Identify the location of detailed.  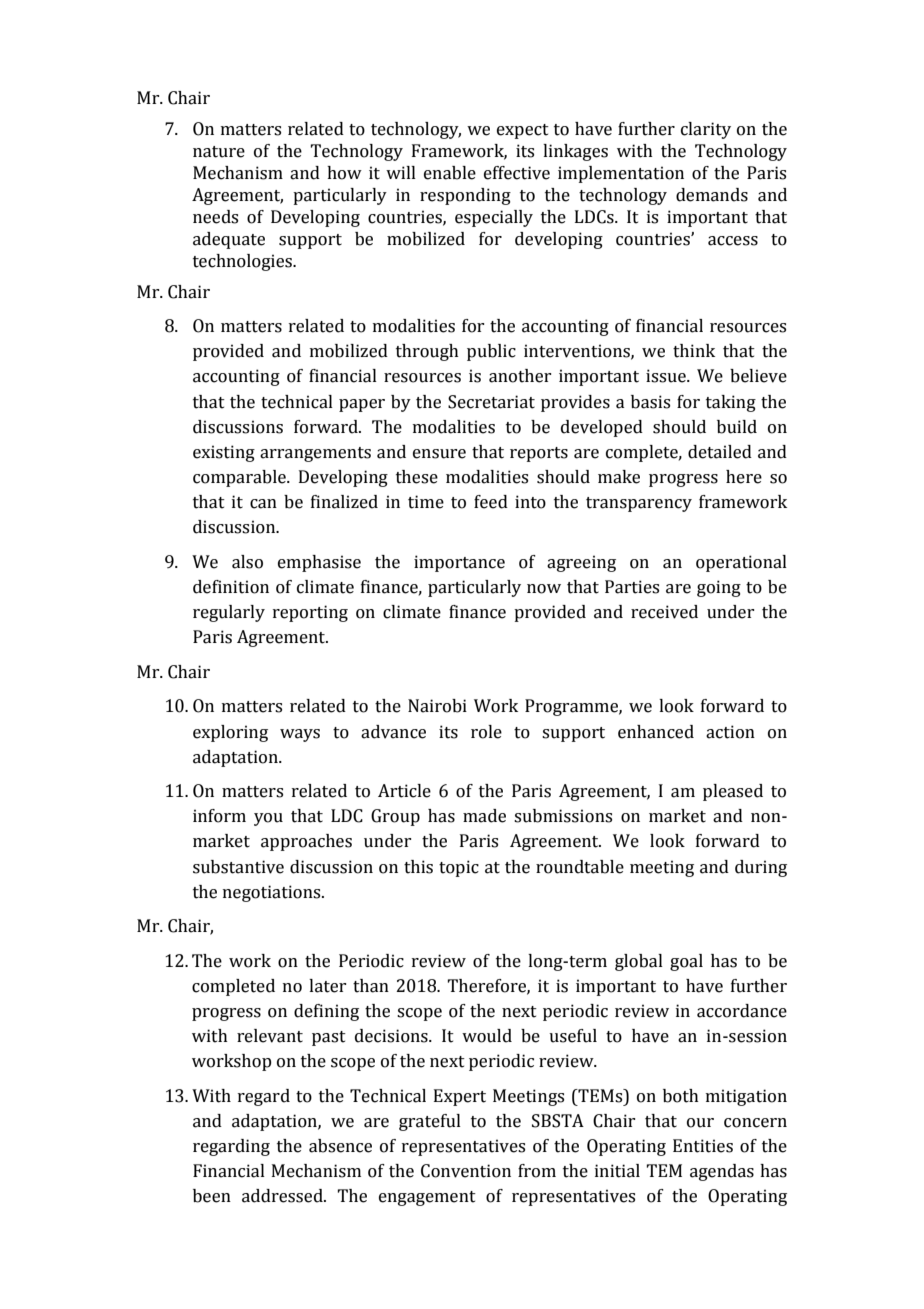
(720, 452).
